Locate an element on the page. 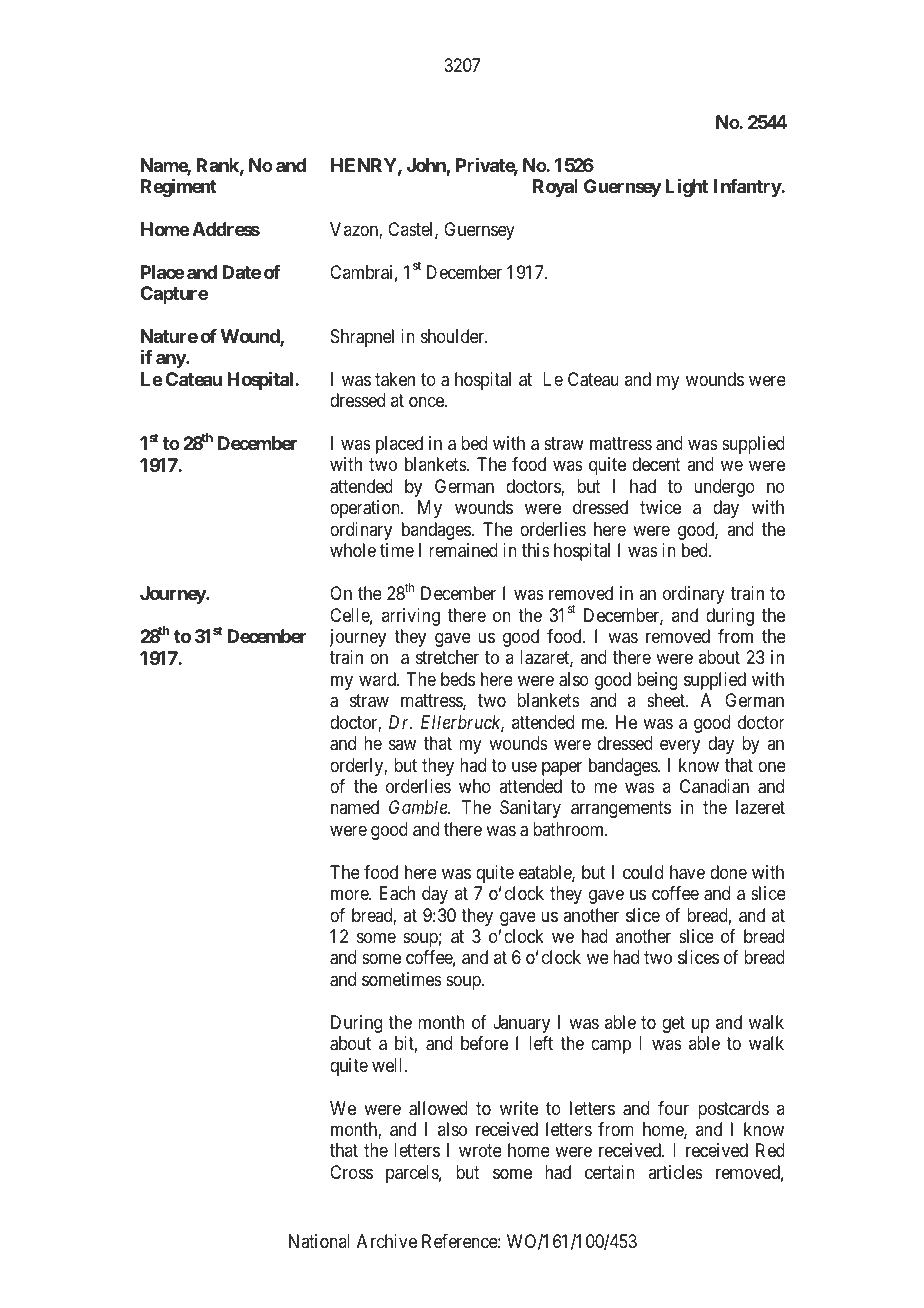 This page has width=924, height=1308. articles is located at coordinates (675, 1172).
